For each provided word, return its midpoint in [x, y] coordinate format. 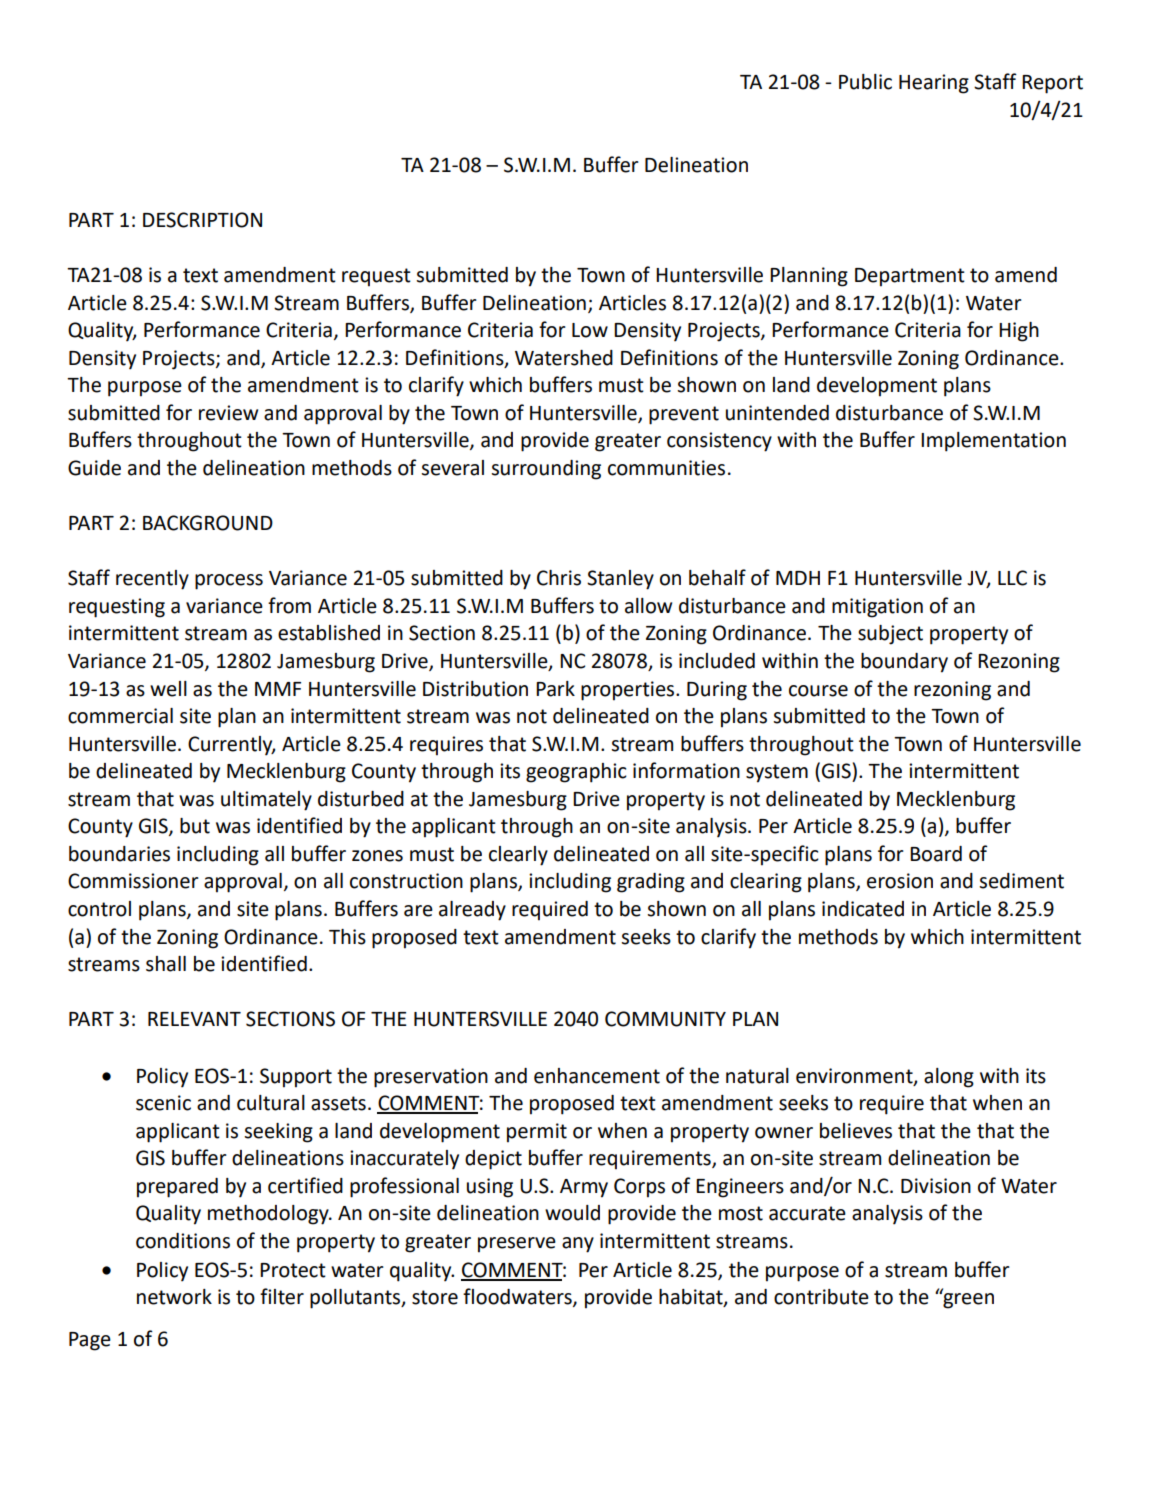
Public [865, 82]
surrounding [546, 470]
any [578, 1245]
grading [651, 883]
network [174, 1297]
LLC [1012, 578]
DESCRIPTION [202, 220]
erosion [900, 881]
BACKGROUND [208, 523]
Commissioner [133, 881]
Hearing [934, 84]
